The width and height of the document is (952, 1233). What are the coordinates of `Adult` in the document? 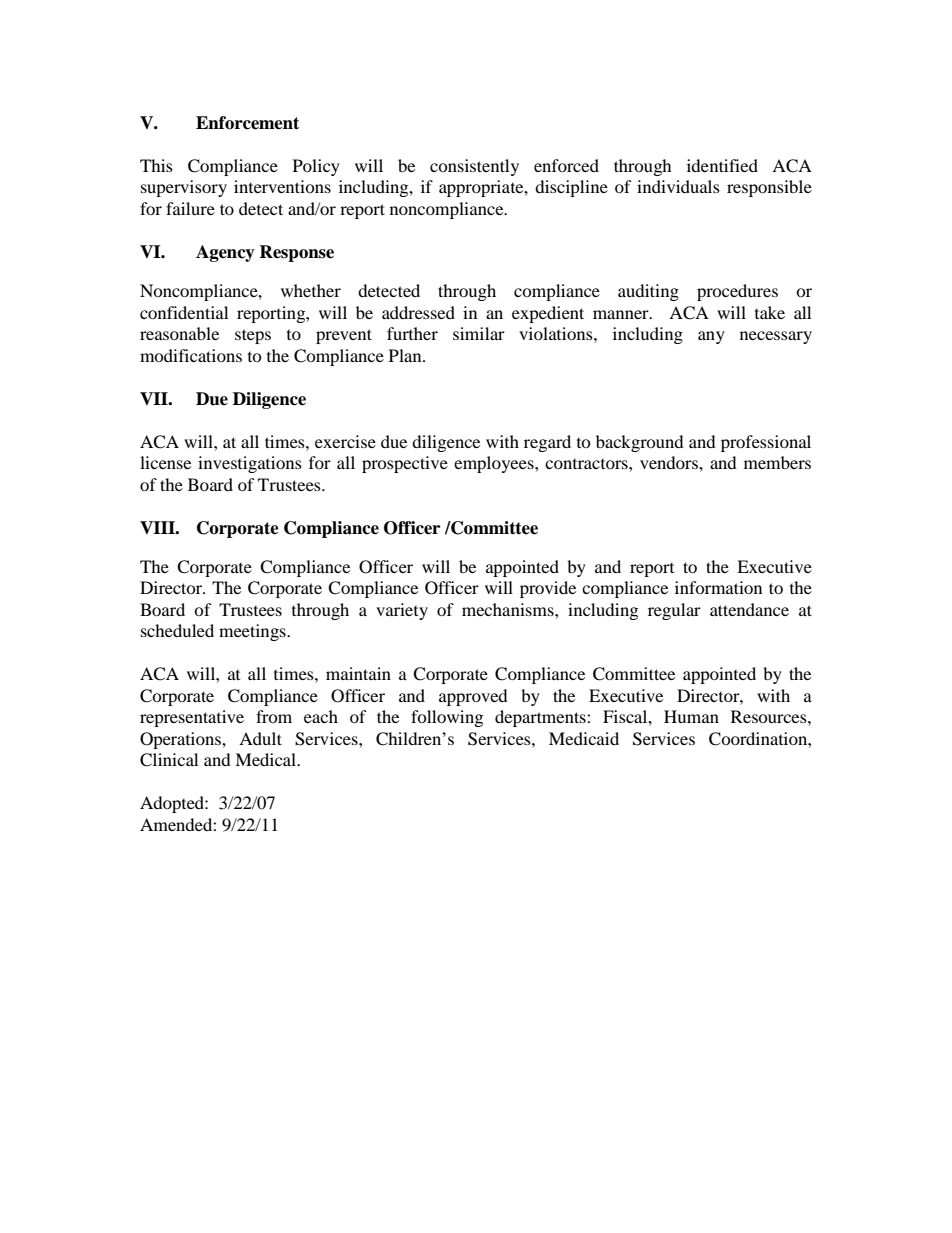 It's located at (260, 738).
